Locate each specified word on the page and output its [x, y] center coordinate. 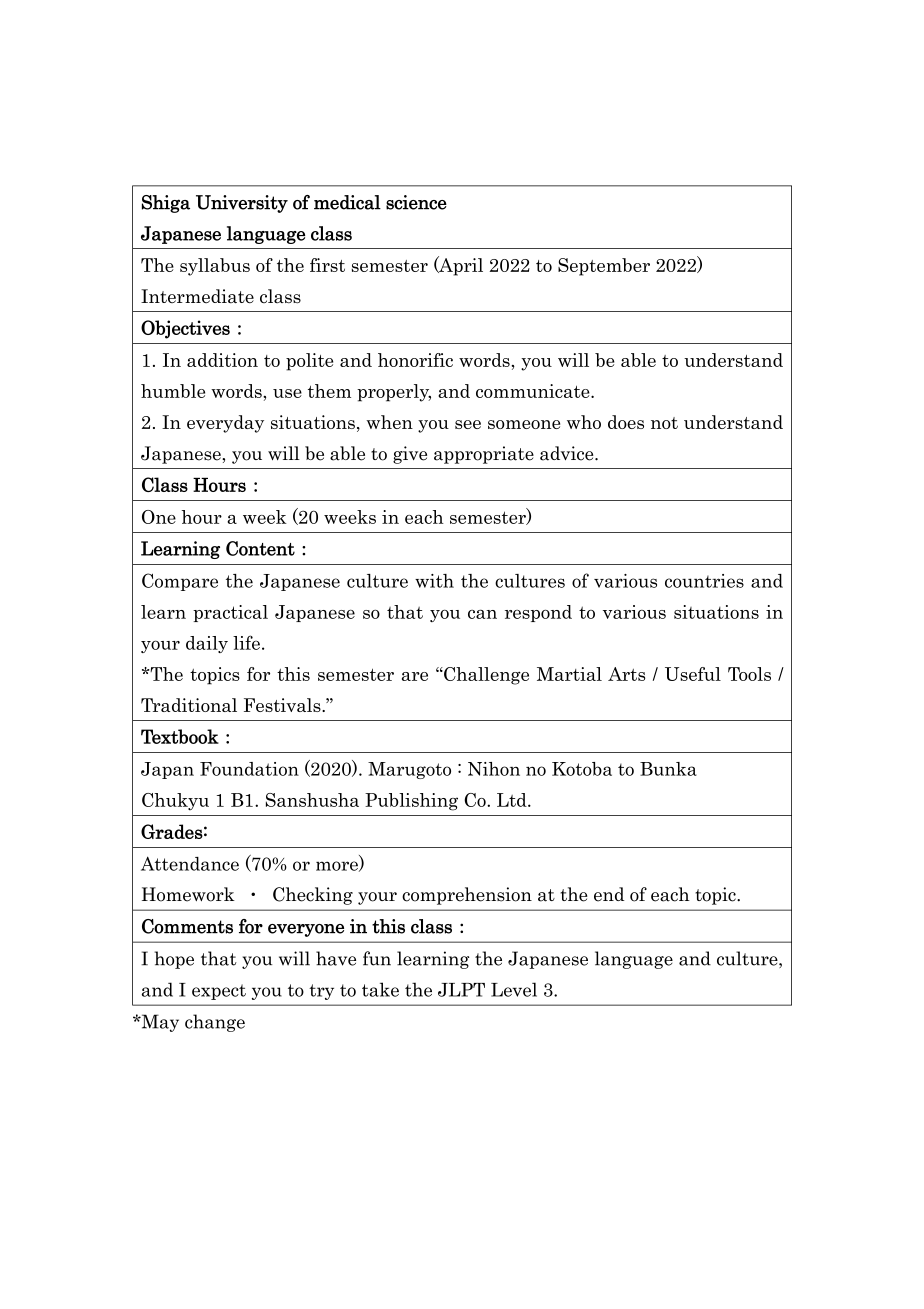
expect [219, 992]
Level [514, 989]
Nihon [494, 769]
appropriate [484, 455]
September [604, 267]
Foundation [249, 769]
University [242, 204]
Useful [693, 674]
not [664, 423]
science [416, 202]
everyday [225, 424]
